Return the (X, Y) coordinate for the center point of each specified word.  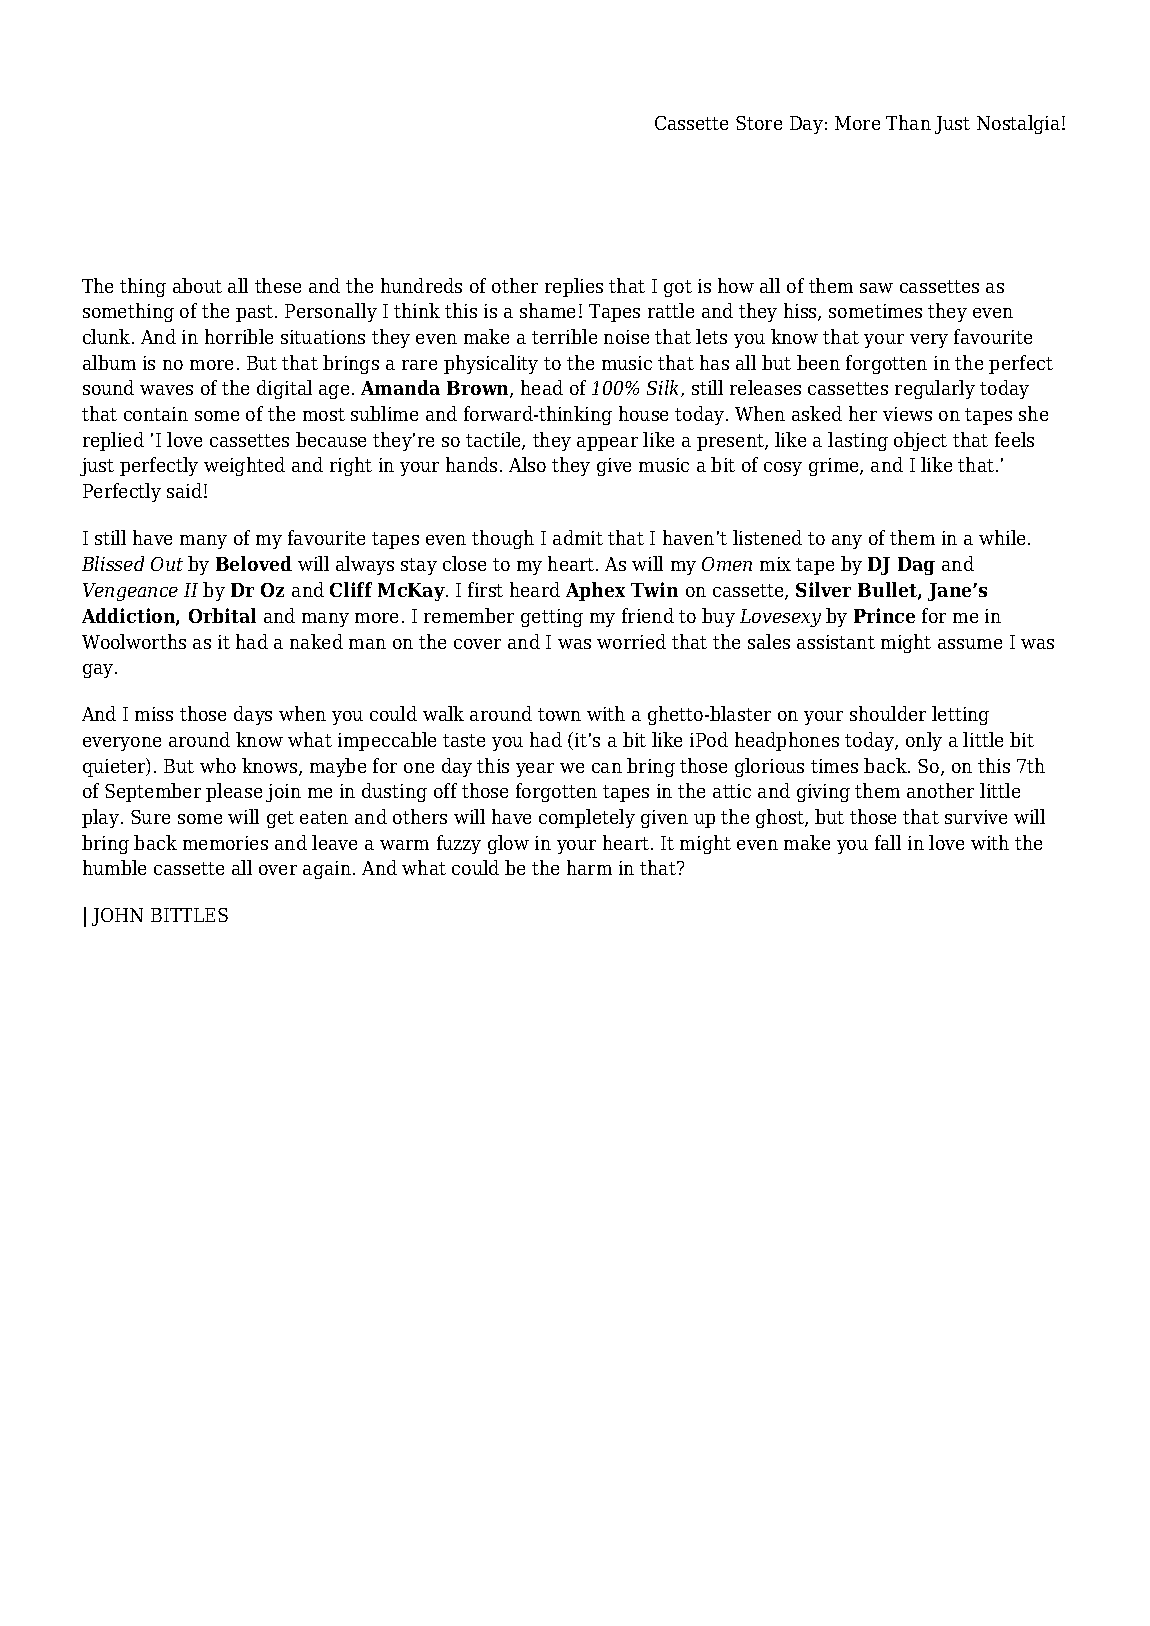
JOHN (117, 917)
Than (908, 122)
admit (578, 537)
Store (759, 123)
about (197, 285)
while (1002, 537)
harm (589, 867)
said (186, 490)
